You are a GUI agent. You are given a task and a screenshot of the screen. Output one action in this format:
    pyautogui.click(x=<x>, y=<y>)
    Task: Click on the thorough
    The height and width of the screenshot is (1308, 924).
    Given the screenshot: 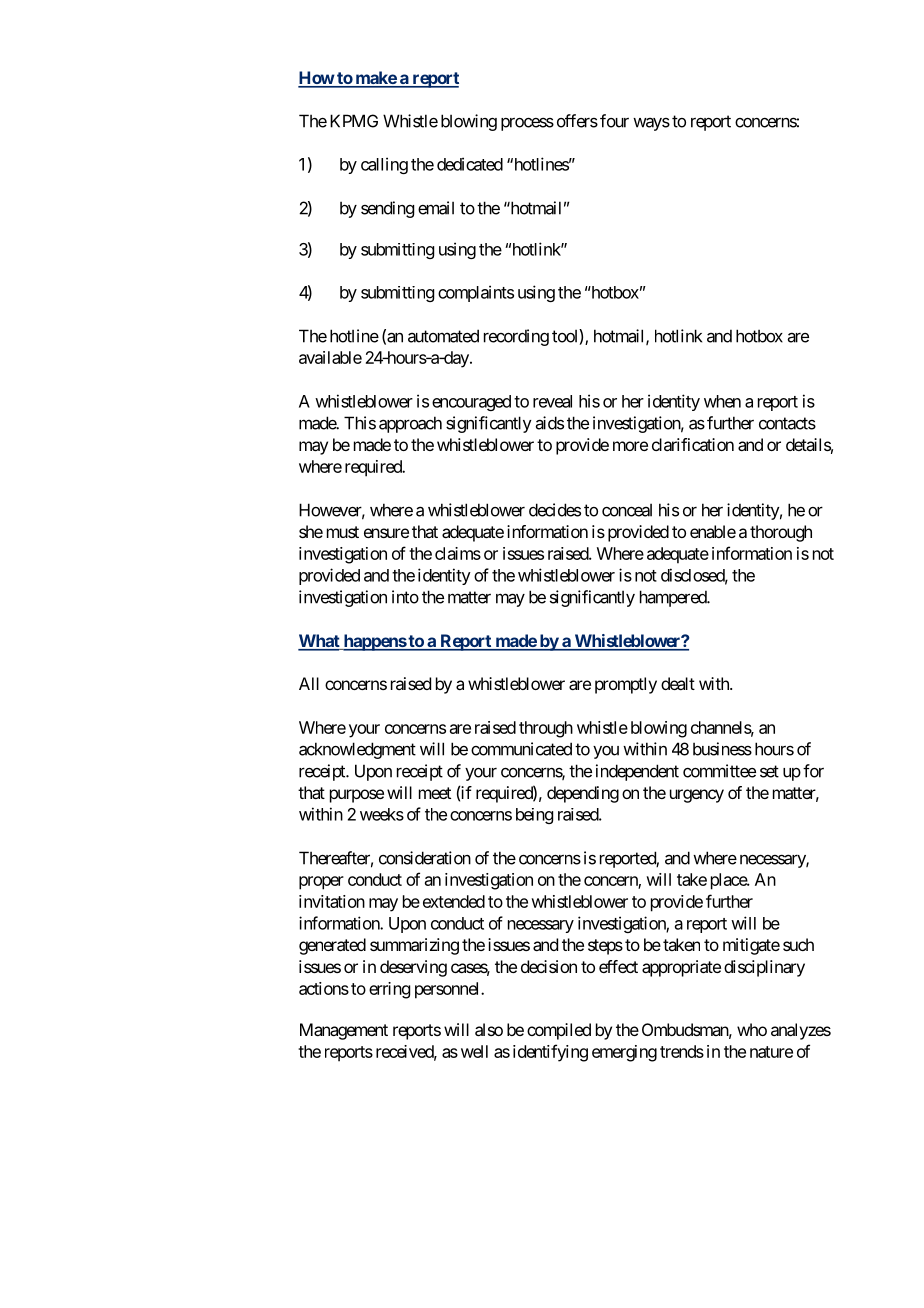 What is the action you would take?
    pyautogui.click(x=781, y=533)
